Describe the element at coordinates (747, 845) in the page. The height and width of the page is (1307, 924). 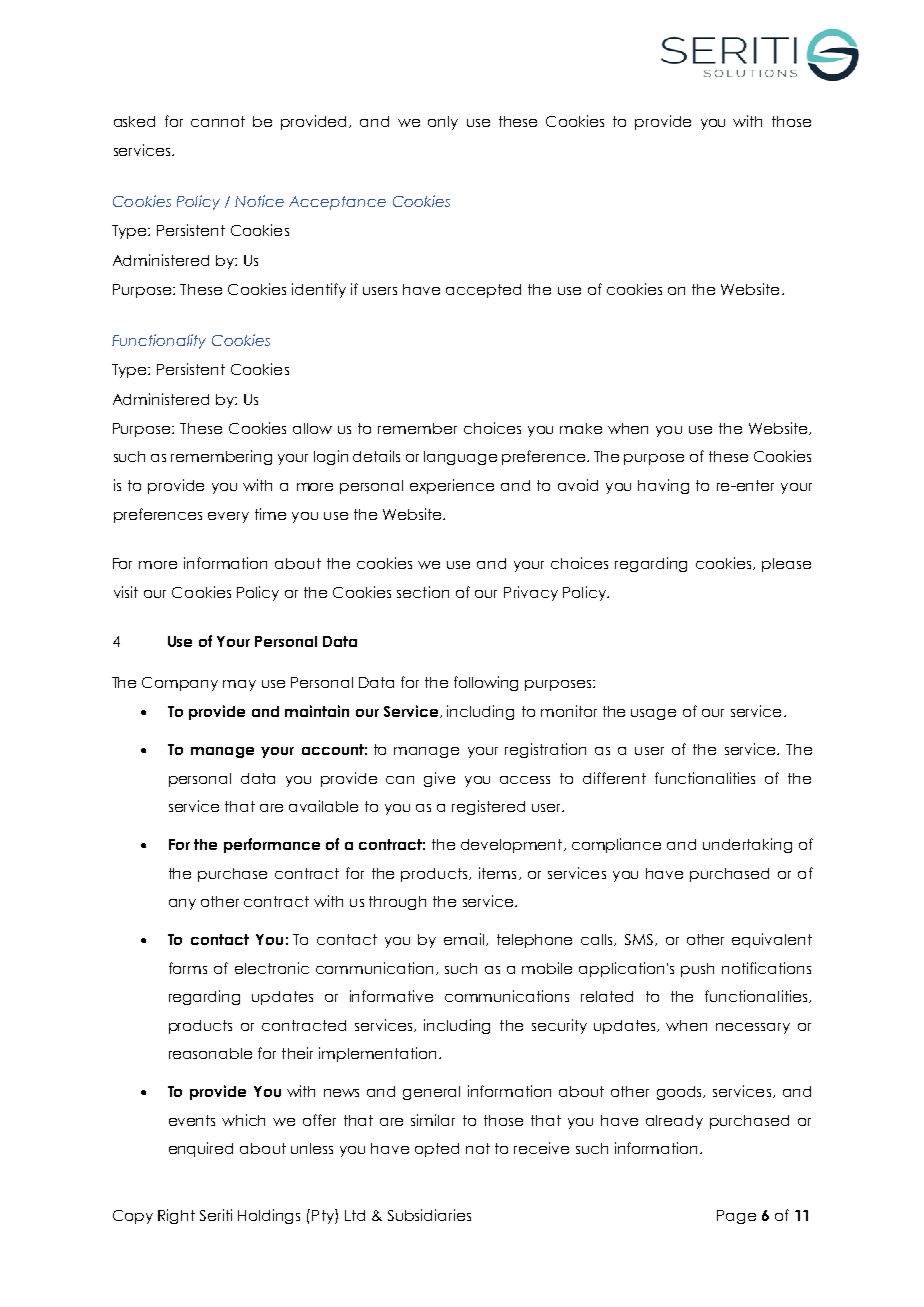
I see `undertaking` at that location.
